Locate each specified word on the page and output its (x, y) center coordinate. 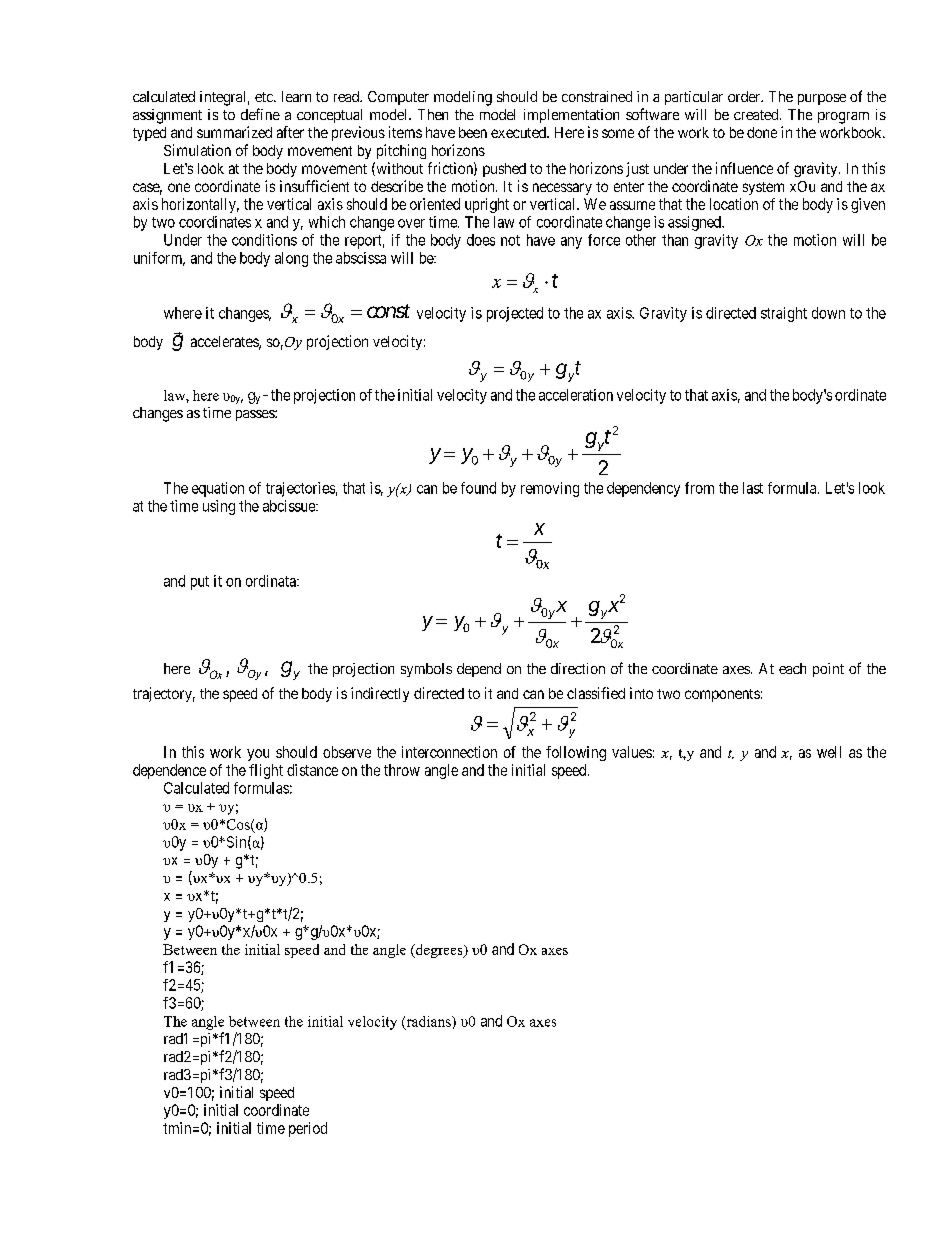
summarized (234, 132)
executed (519, 132)
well (829, 752)
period (308, 1129)
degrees (439, 951)
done (762, 132)
